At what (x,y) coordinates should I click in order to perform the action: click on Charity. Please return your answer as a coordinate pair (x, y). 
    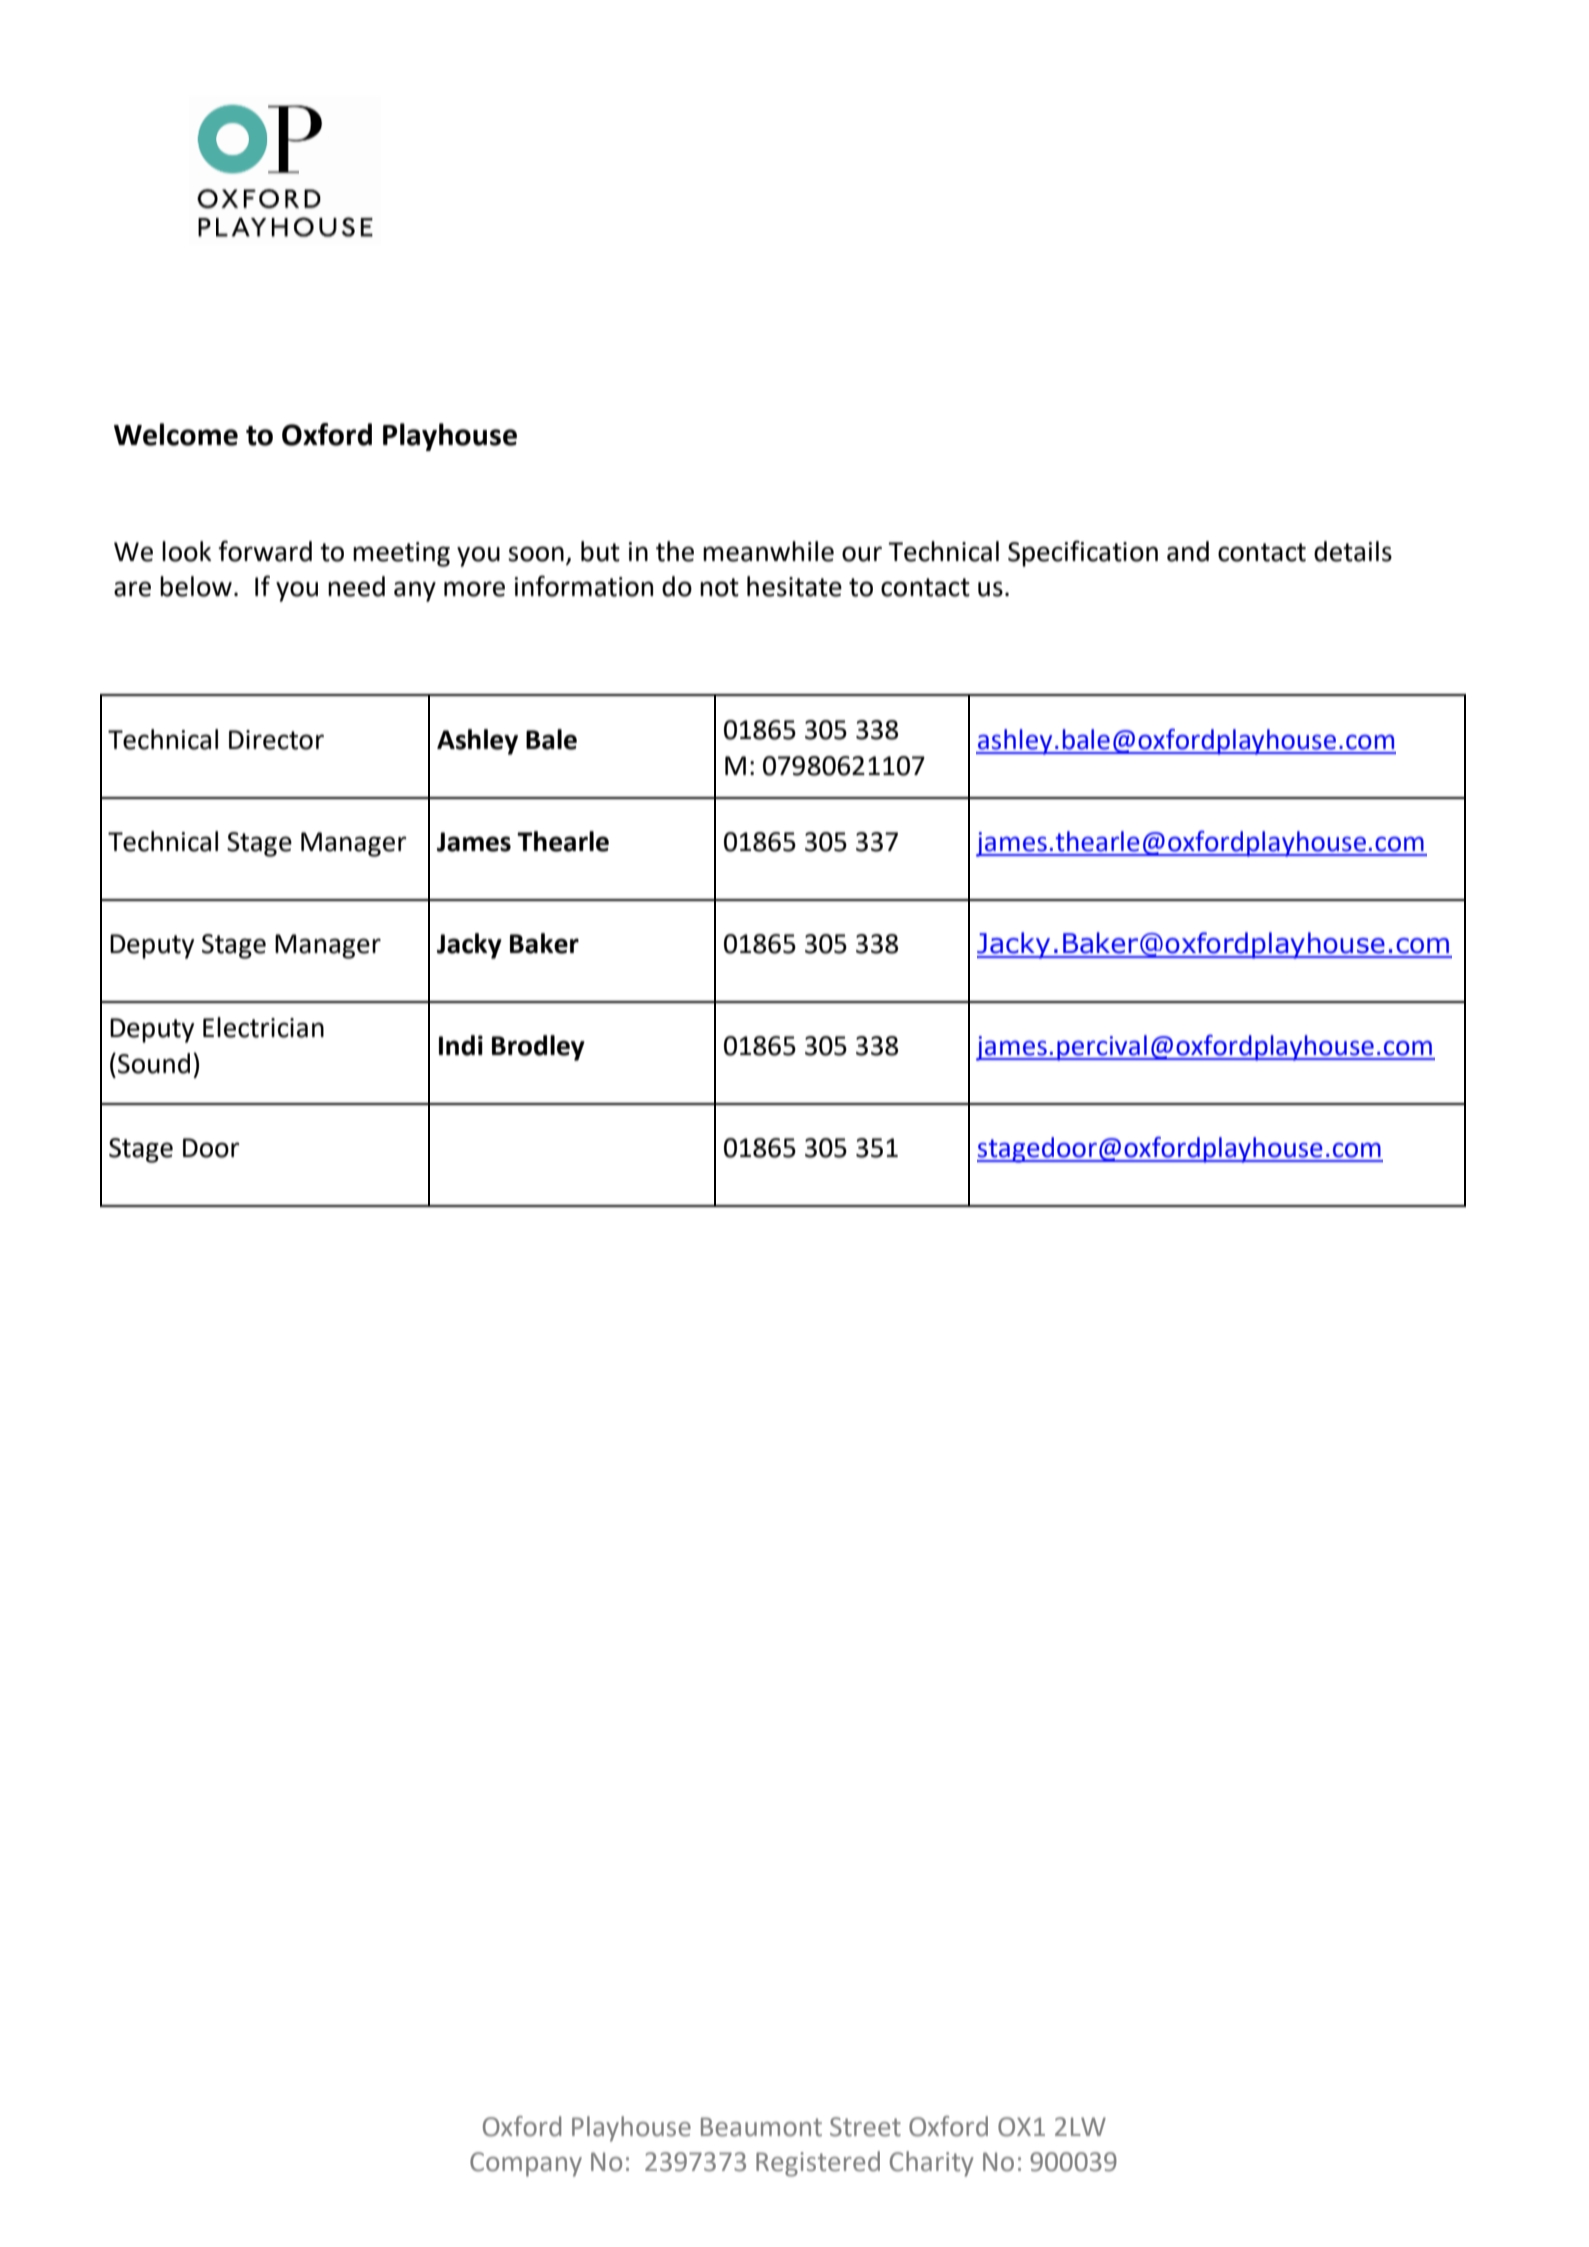
    Looking at the image, I should click on (931, 2164).
